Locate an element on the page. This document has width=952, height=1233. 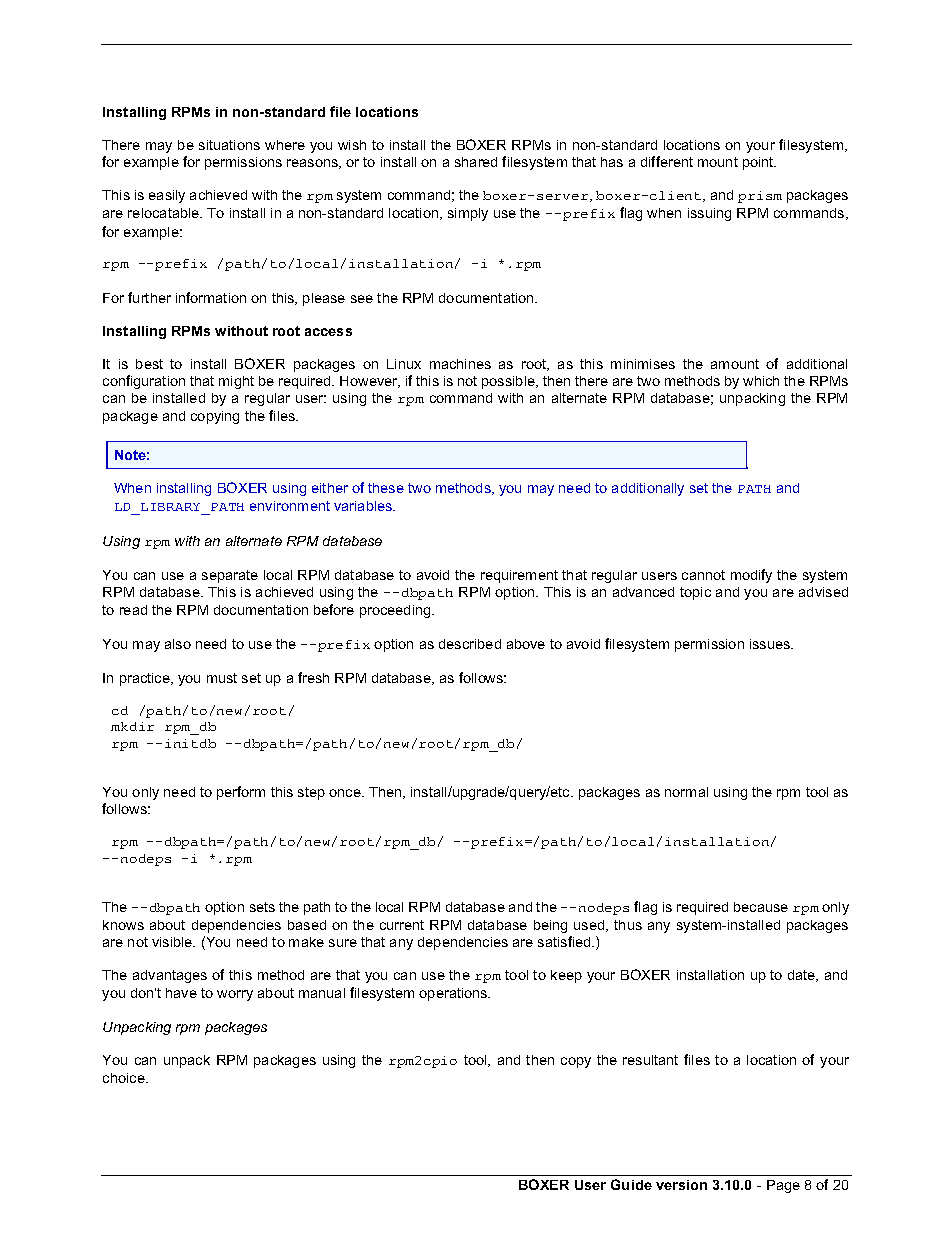
choice is located at coordinates (125, 1078).
